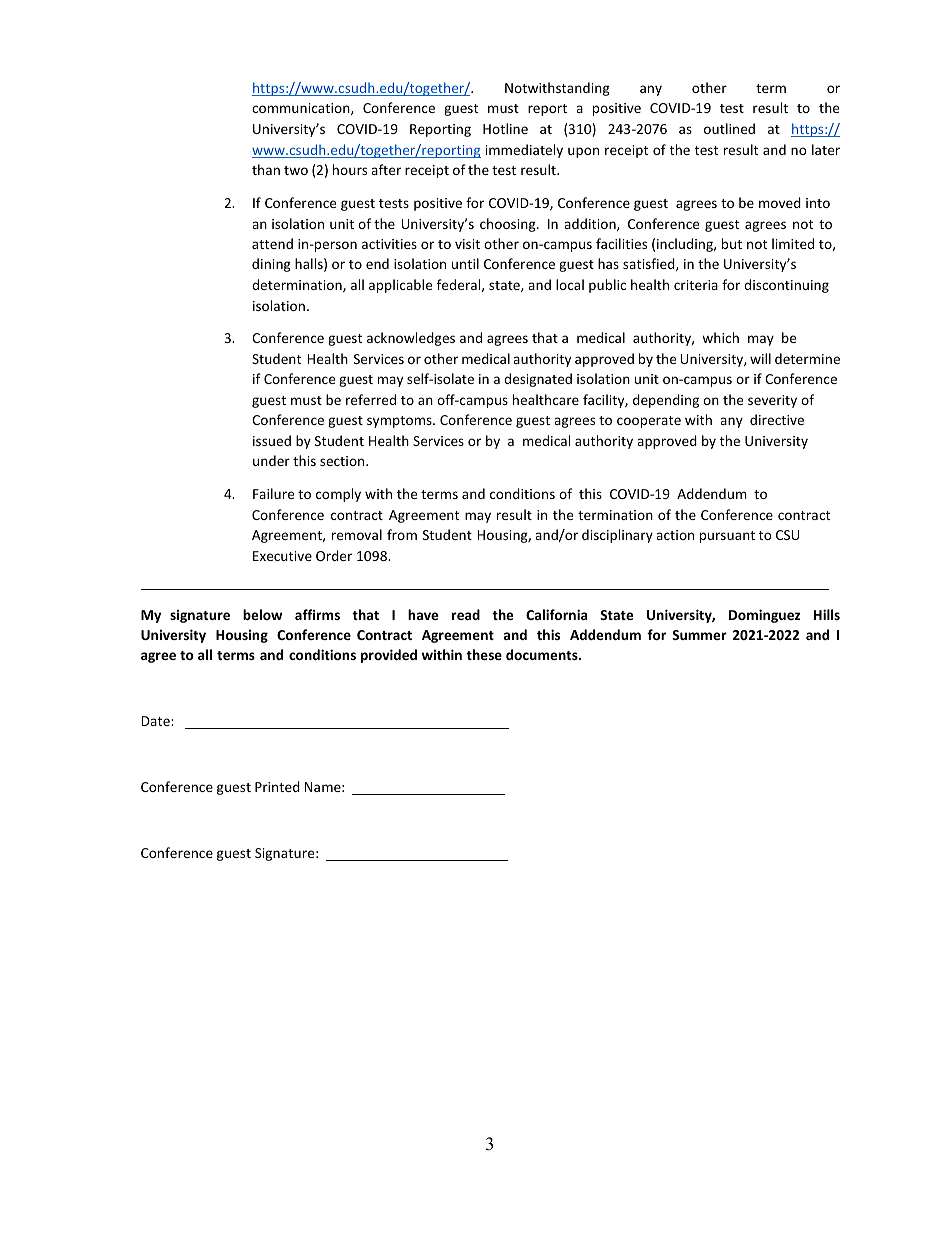  Describe the element at coordinates (777, 419) in the image. I see `directive` at that location.
